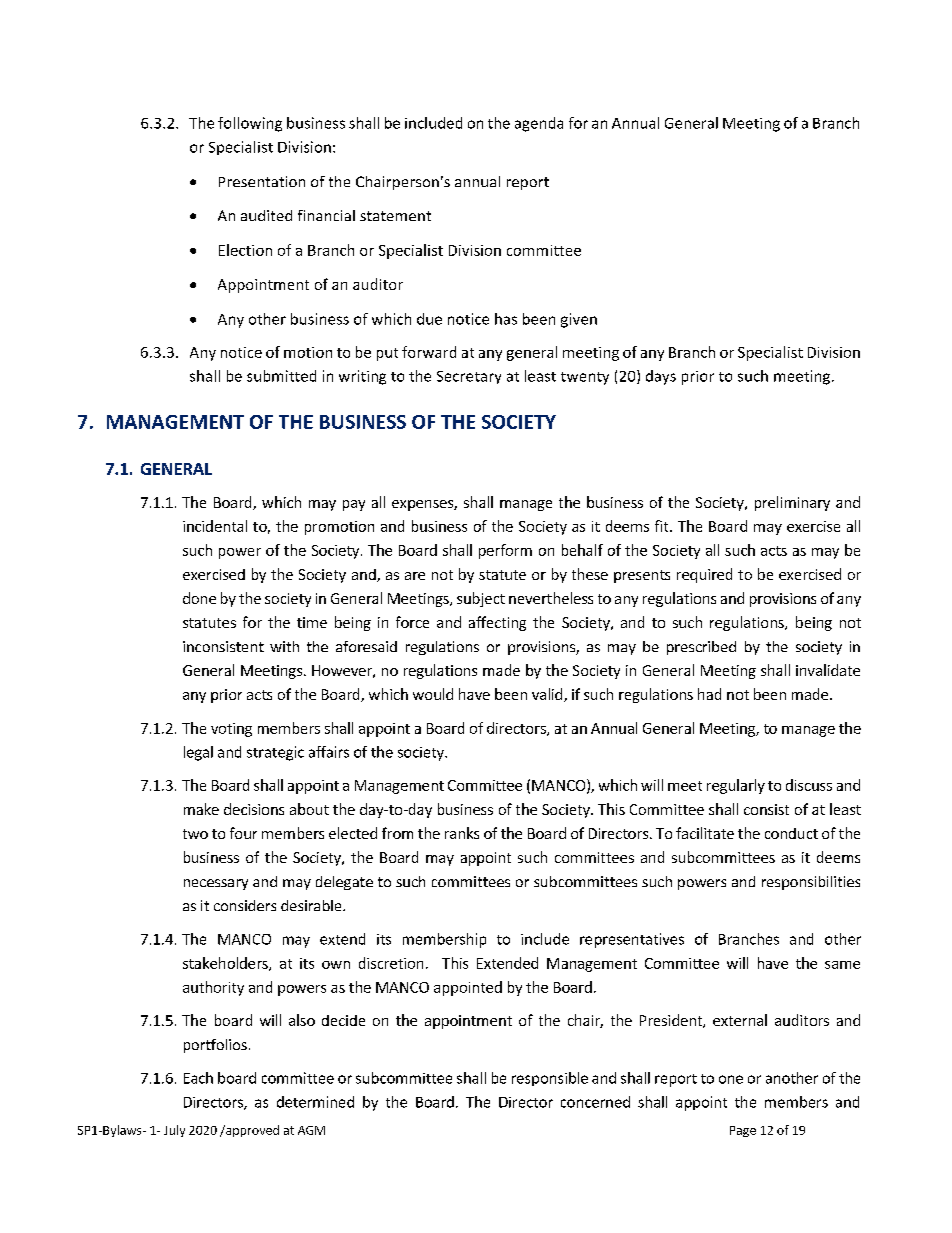  I want to click on conduct, so click(791, 833).
